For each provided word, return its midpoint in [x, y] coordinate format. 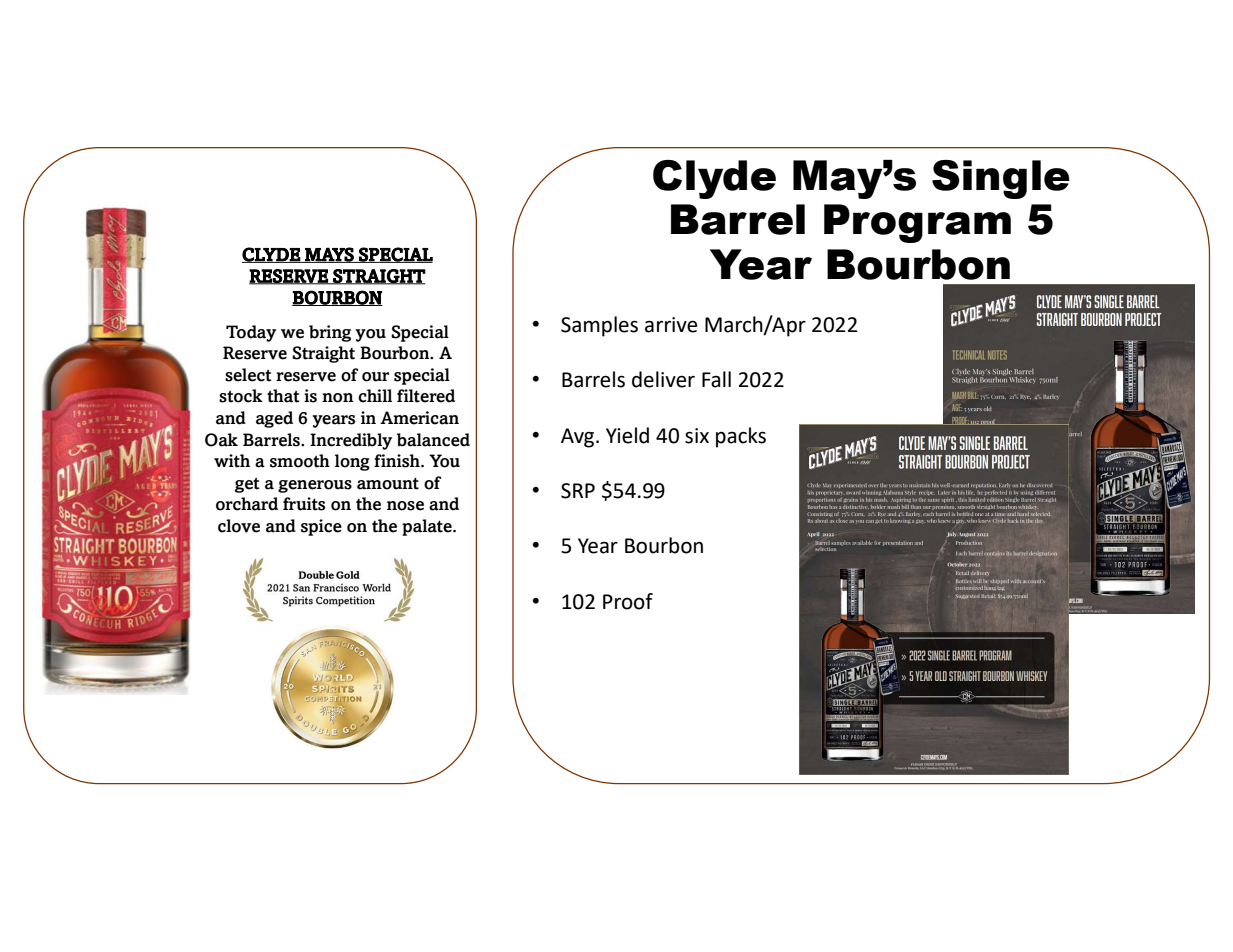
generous [315, 486]
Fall [716, 379]
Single [1001, 179]
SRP [578, 491]
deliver [663, 379]
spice [321, 527]
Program [917, 223]
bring [330, 333]
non [337, 398]
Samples [599, 326]
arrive [671, 325]
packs [741, 437]
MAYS [329, 255]
